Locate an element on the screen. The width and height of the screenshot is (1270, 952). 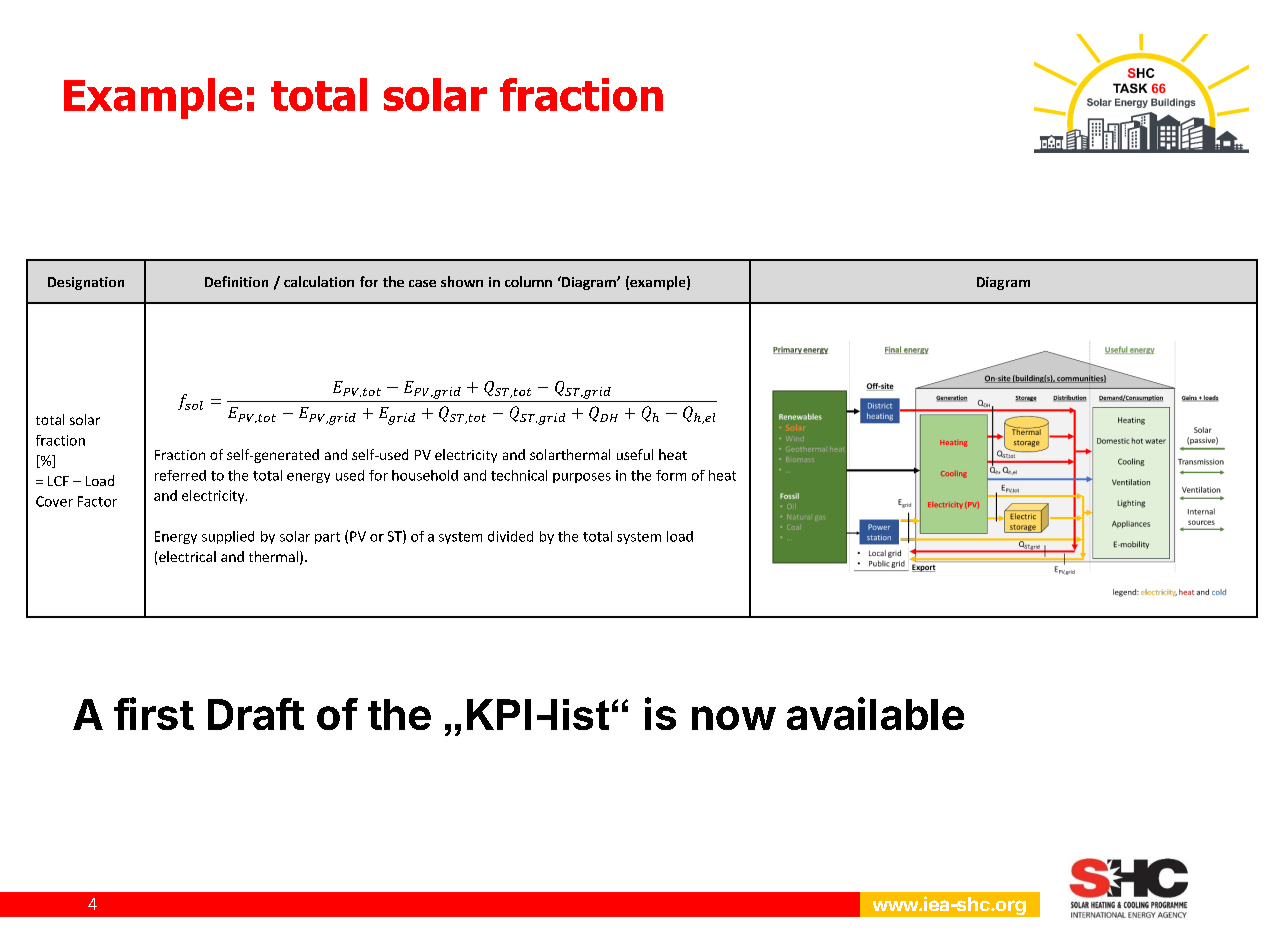
Designation is located at coordinates (86, 283).
